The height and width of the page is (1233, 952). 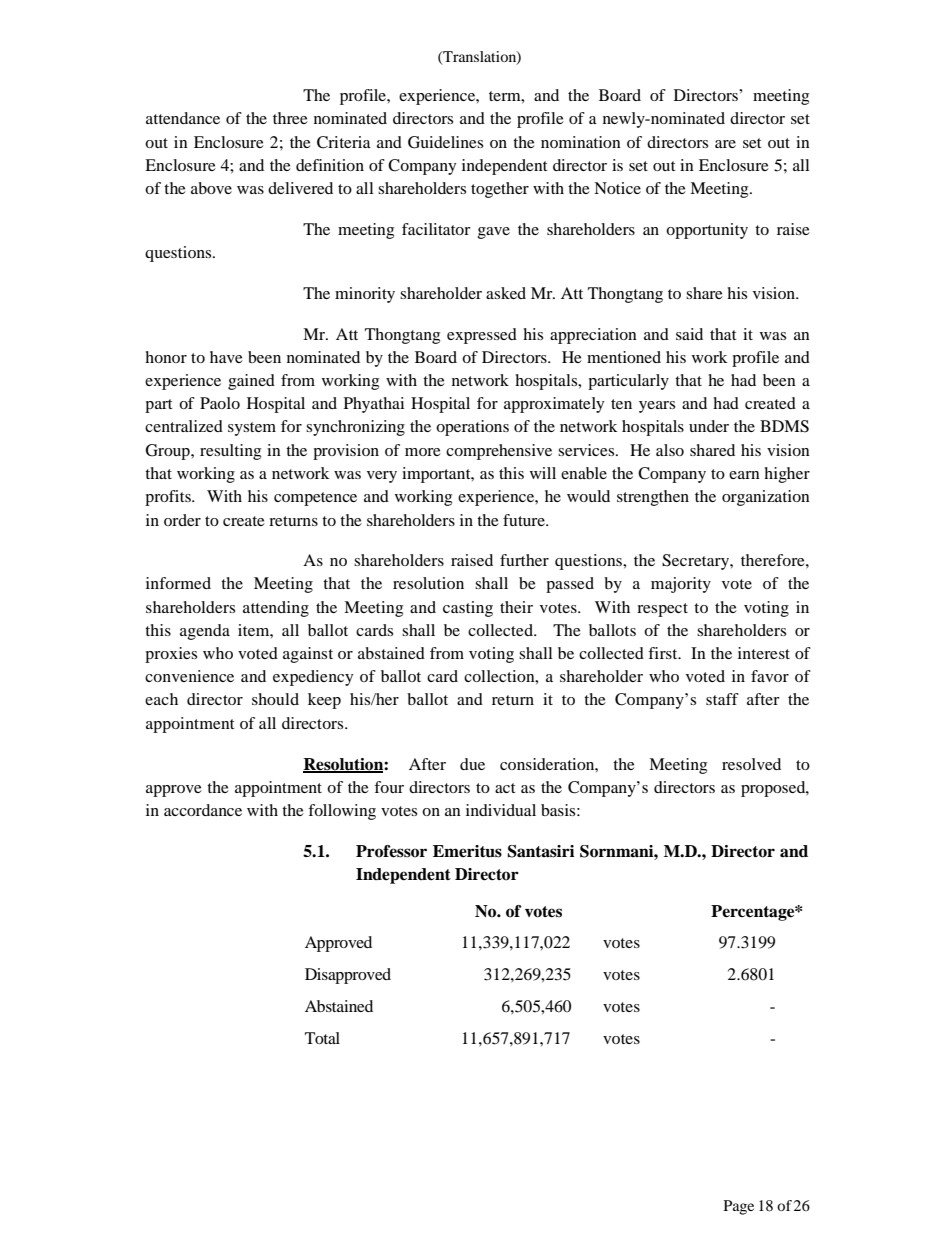 I want to click on accordance, so click(x=203, y=810).
